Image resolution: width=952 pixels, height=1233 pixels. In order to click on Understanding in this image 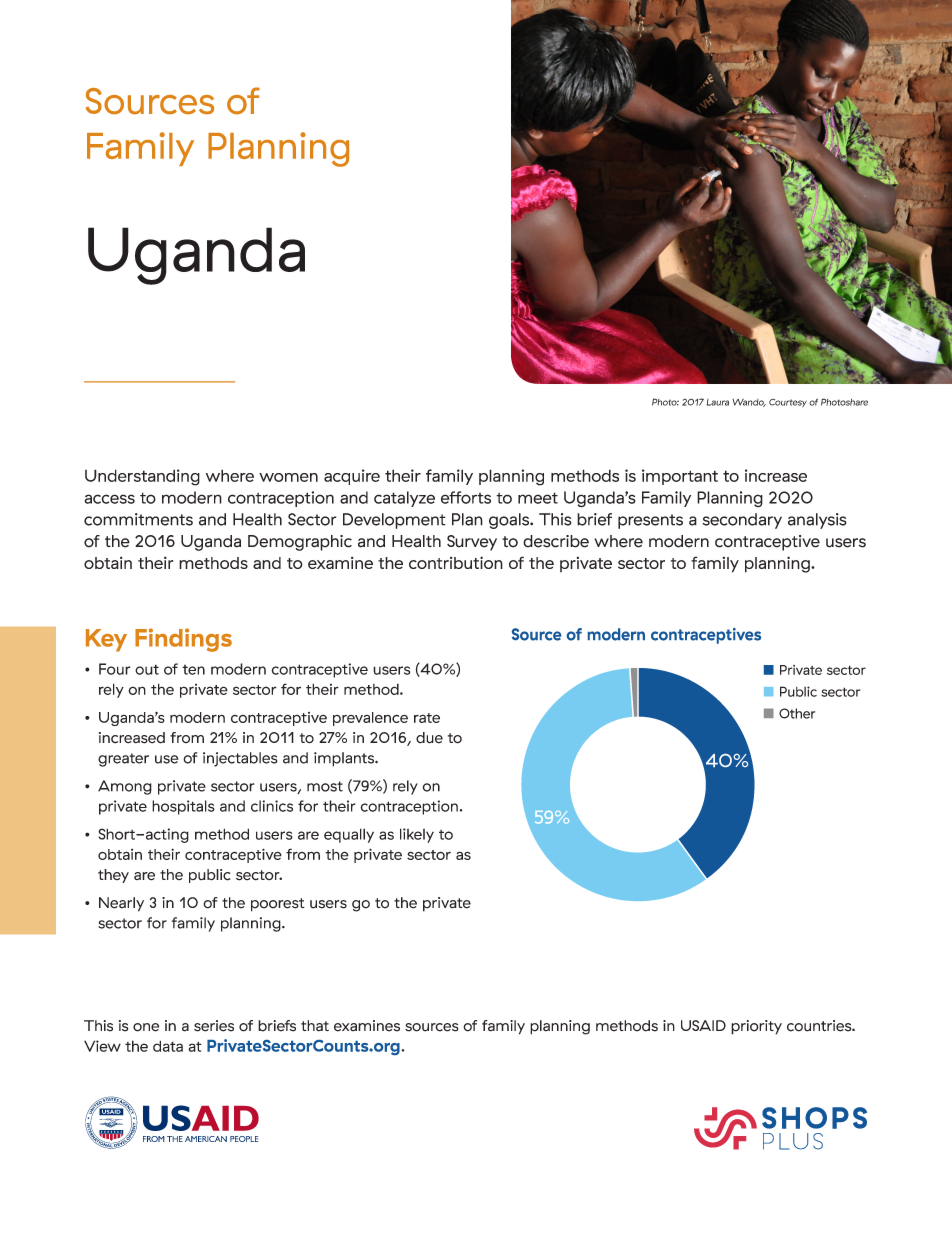, I will do `click(142, 477)`.
